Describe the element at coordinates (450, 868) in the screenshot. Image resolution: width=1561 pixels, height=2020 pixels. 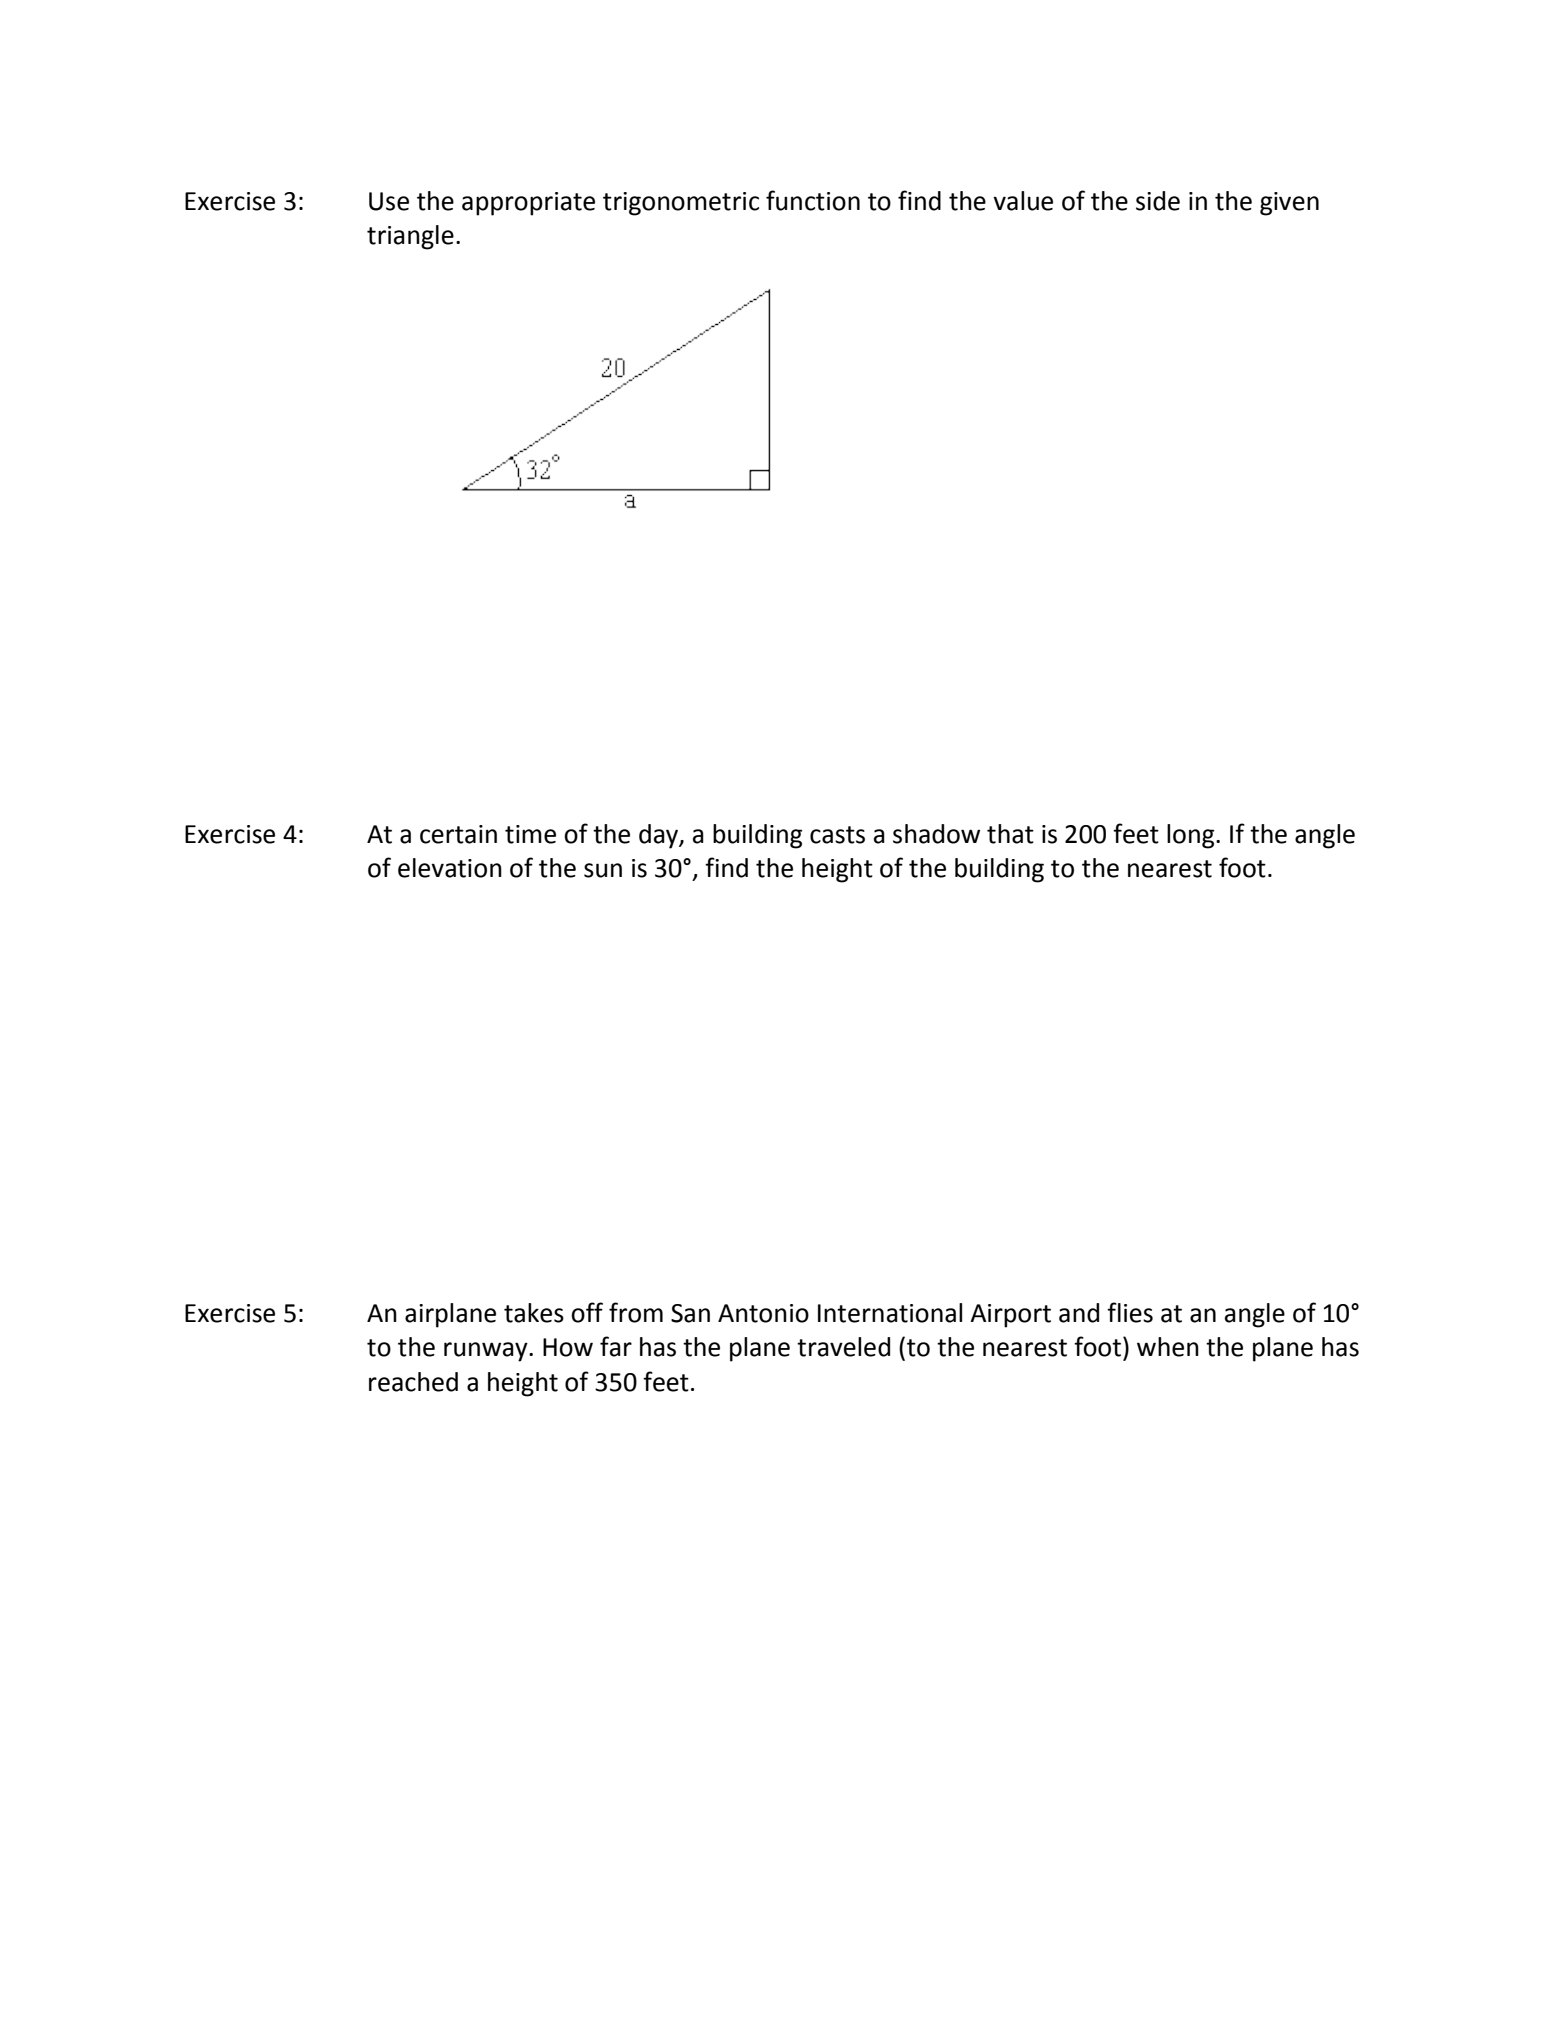
I see `elevation` at that location.
